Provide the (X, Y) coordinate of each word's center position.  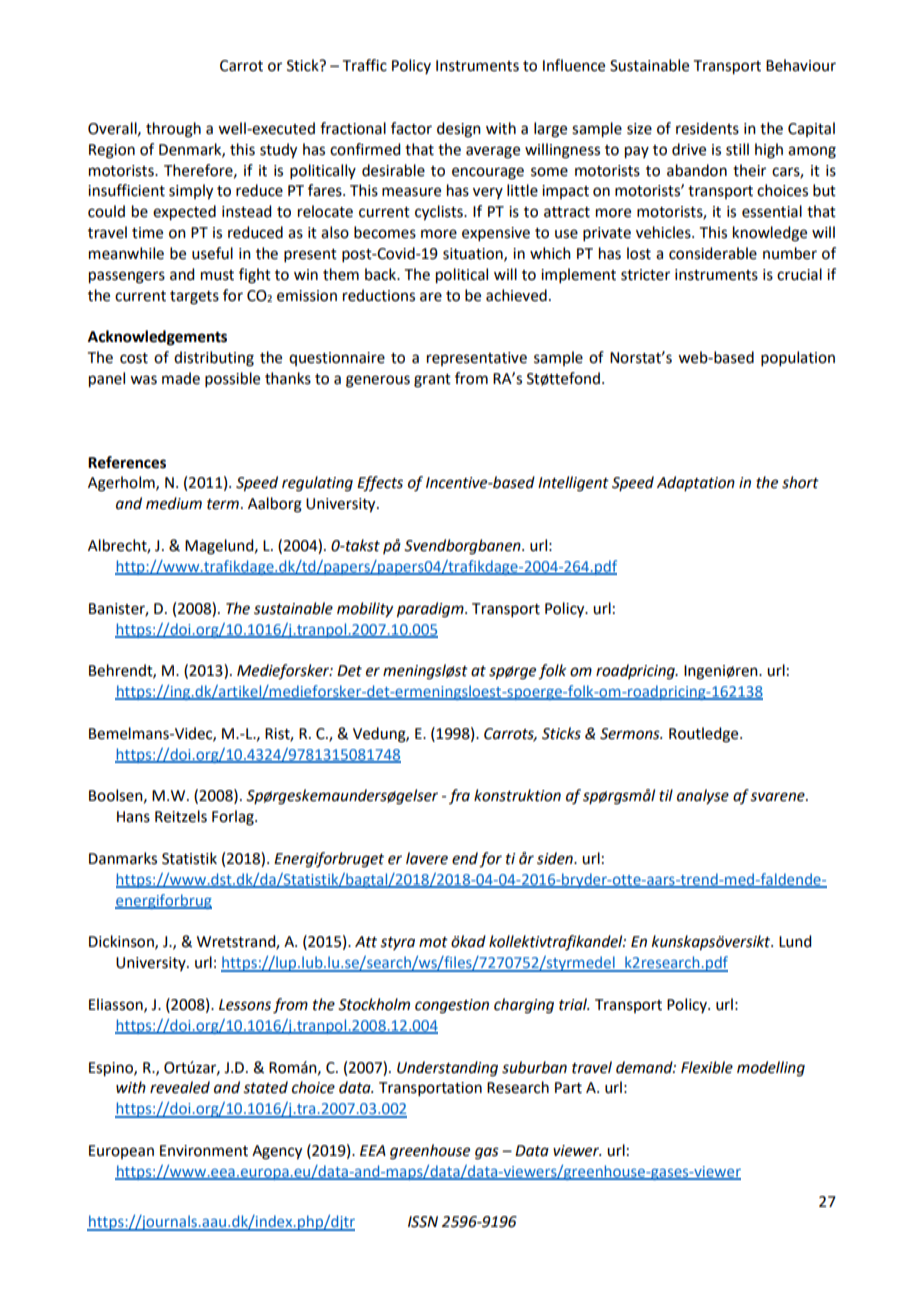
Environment (204, 1151)
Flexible (707, 1067)
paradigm (431, 610)
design (459, 130)
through (173, 130)
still (737, 149)
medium (174, 503)
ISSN (423, 1222)
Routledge (705, 735)
